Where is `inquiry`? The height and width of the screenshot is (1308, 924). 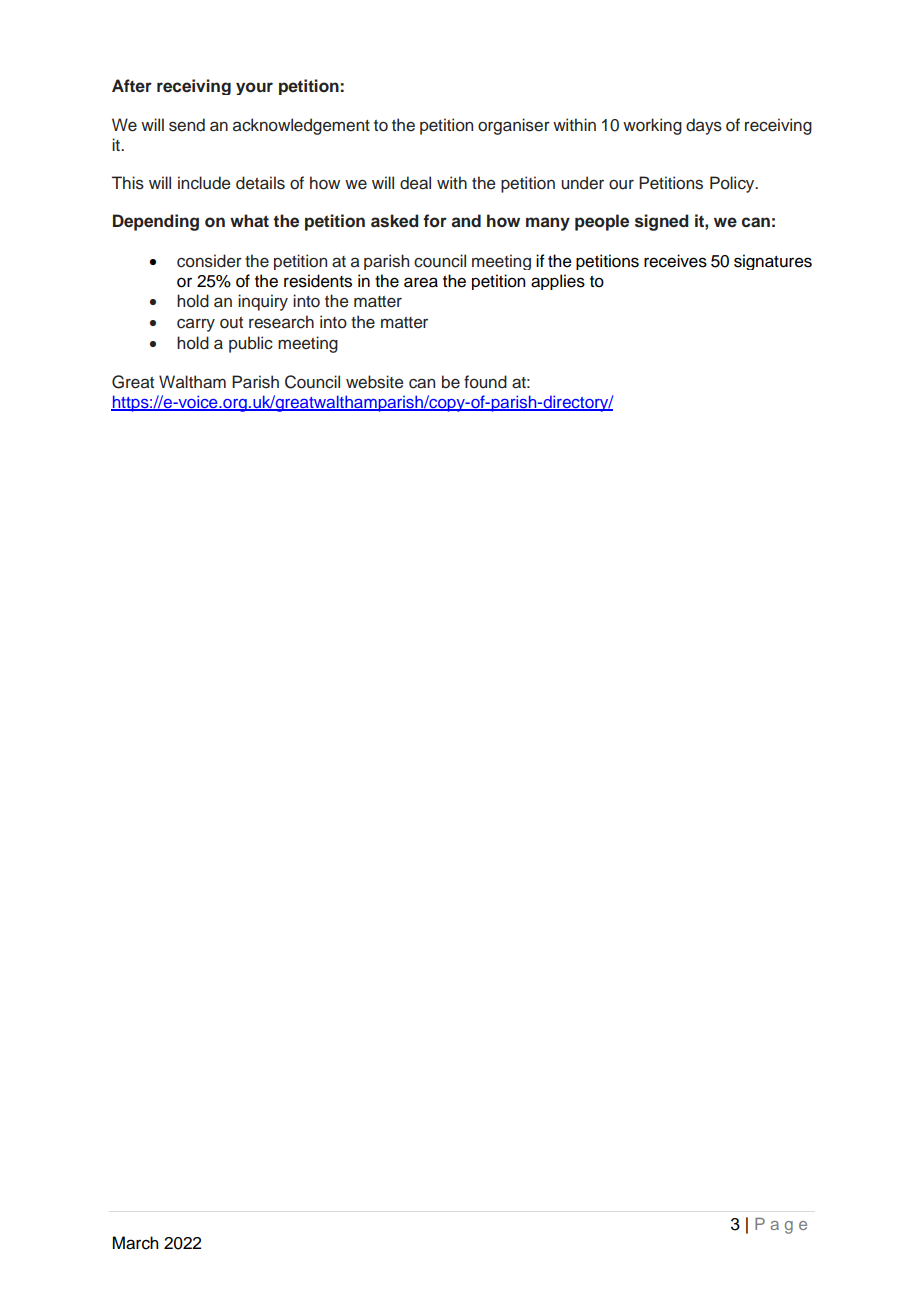
inquiry is located at coordinates (263, 302).
